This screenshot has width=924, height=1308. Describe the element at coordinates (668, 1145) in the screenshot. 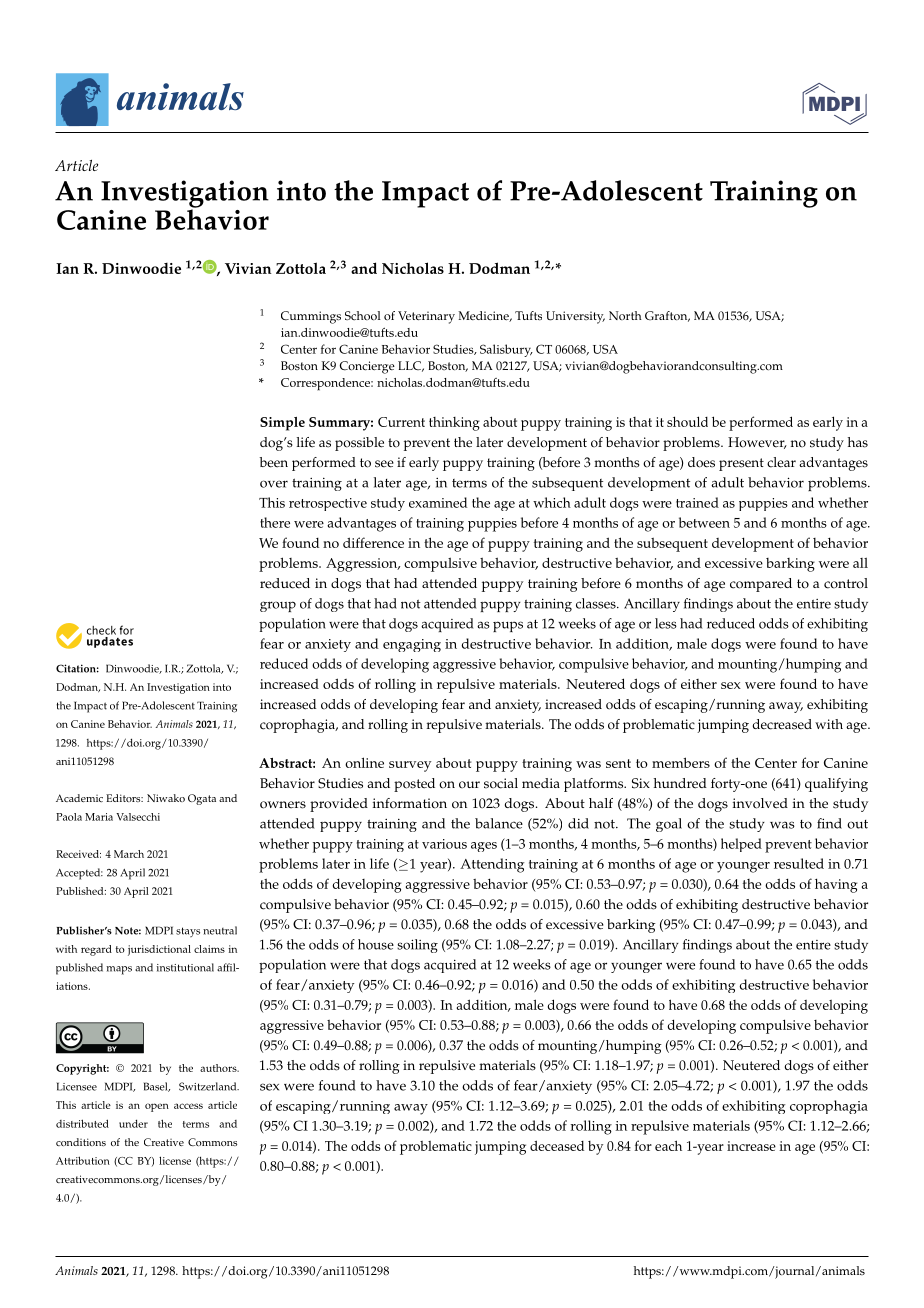

I see `each` at that location.
